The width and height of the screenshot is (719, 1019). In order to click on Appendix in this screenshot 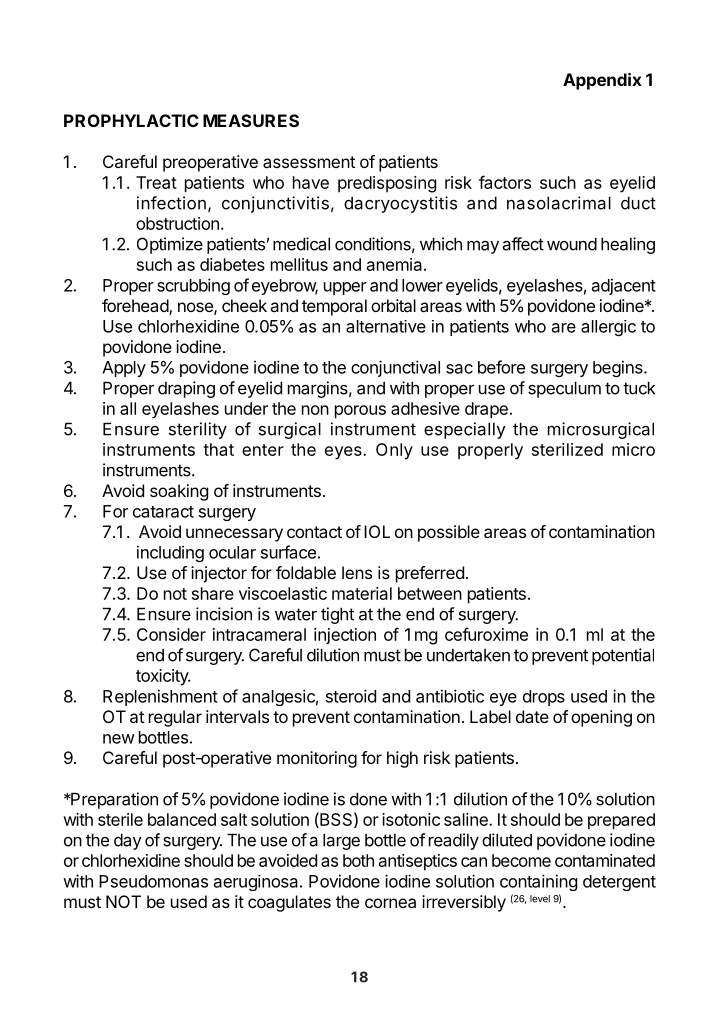, I will do `click(602, 81)`.
